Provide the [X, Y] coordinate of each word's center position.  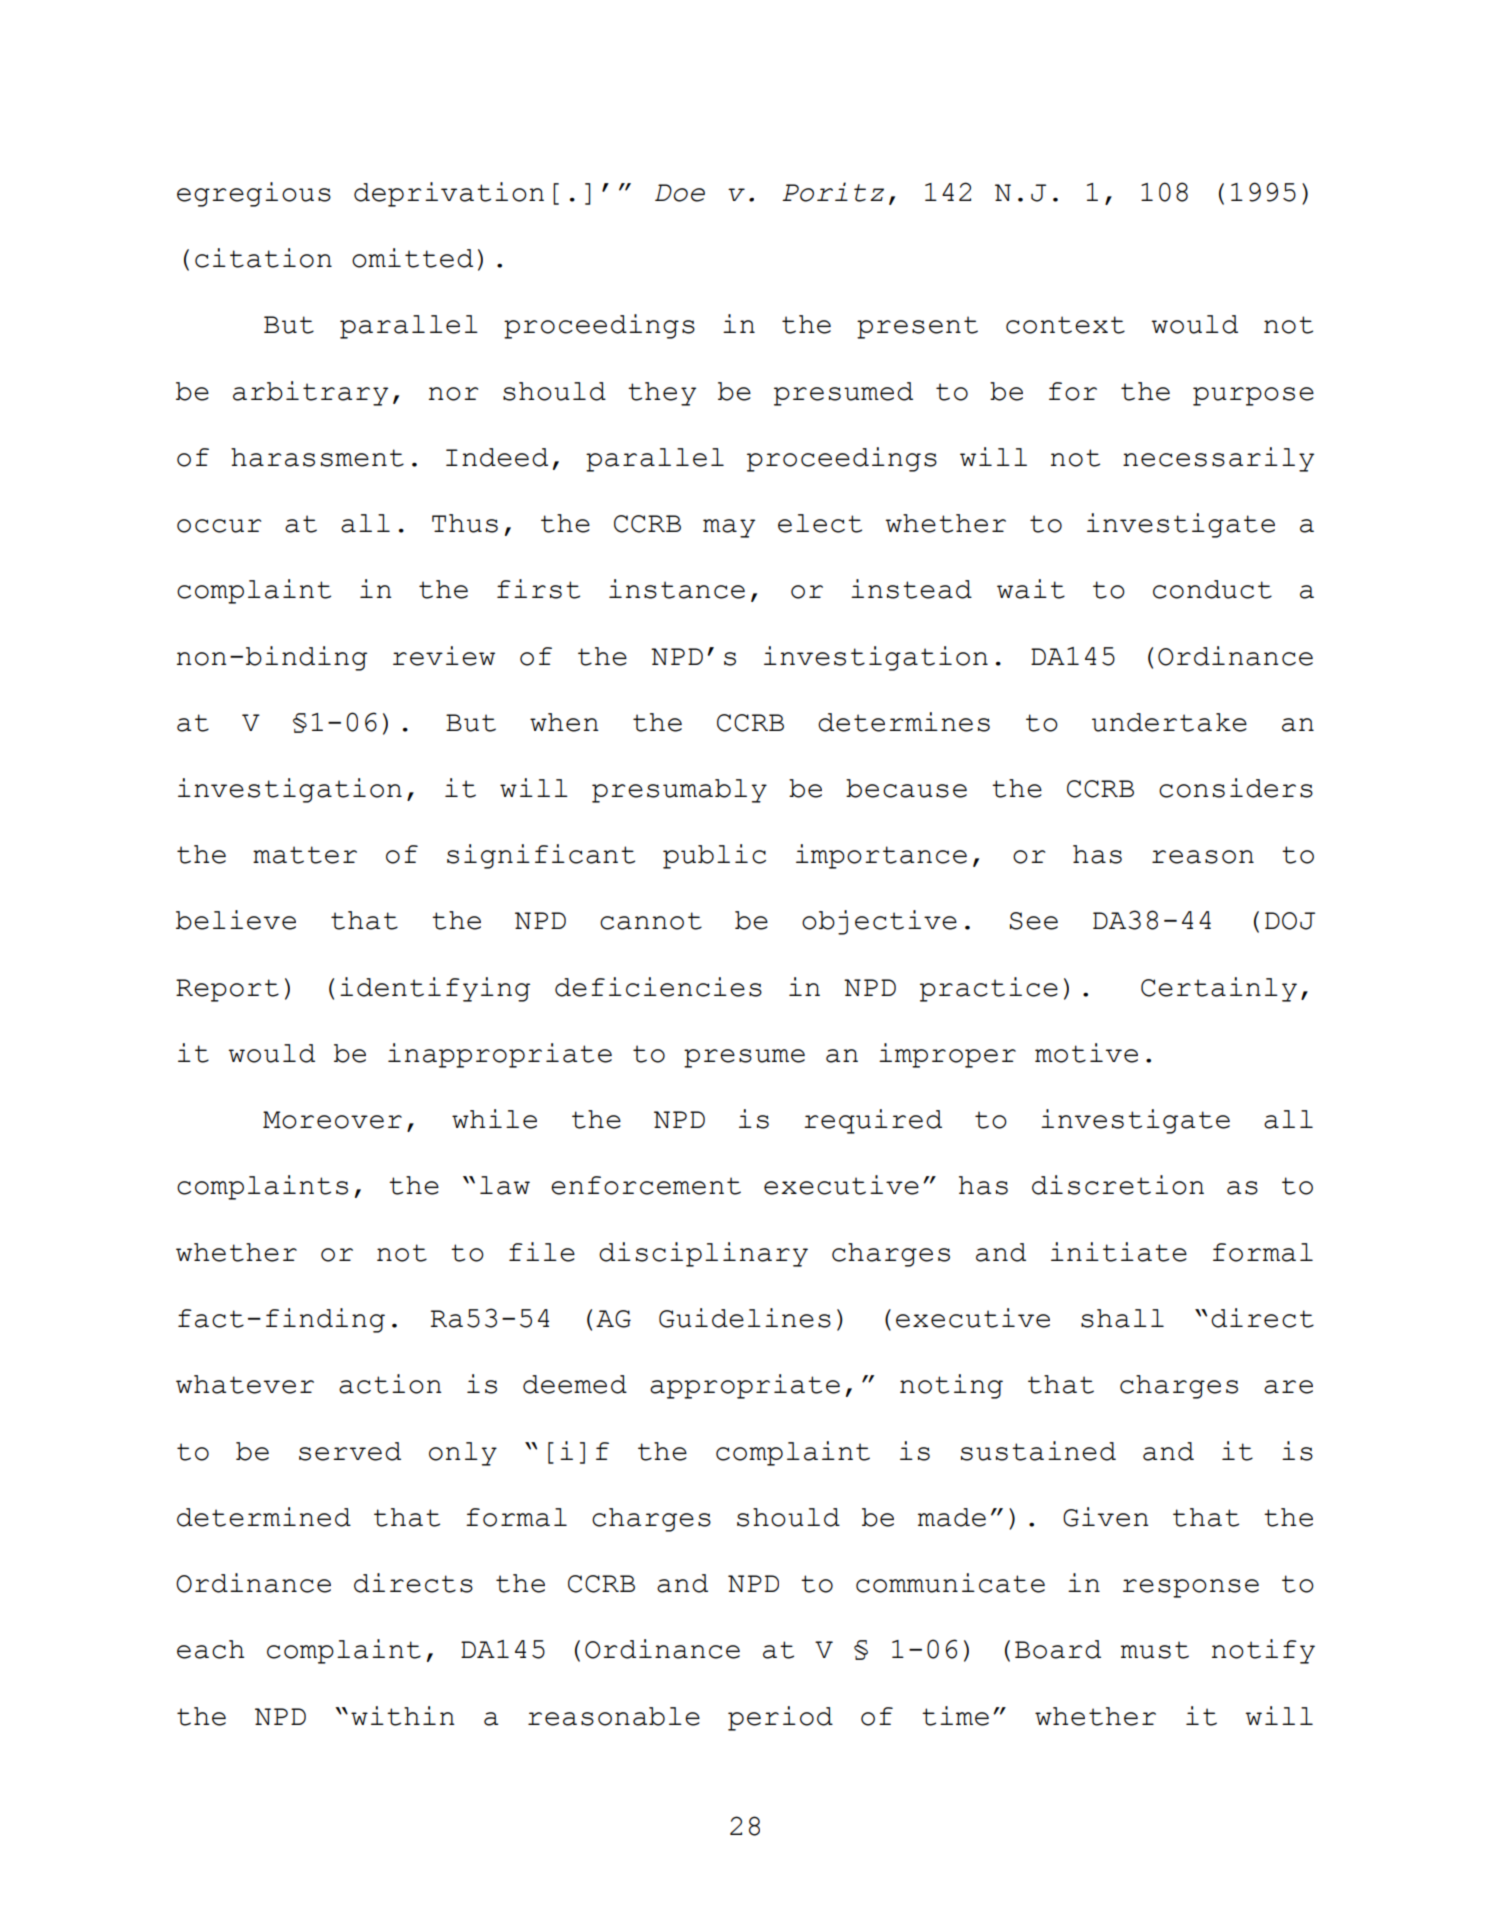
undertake [1169, 722]
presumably [679, 791]
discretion [1118, 1185]
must [1155, 1650]
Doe [680, 193]
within [403, 1716]
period [780, 1718]
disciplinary [703, 1254]
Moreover [332, 1120]
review [444, 656]
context [1065, 325]
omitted [412, 258]
